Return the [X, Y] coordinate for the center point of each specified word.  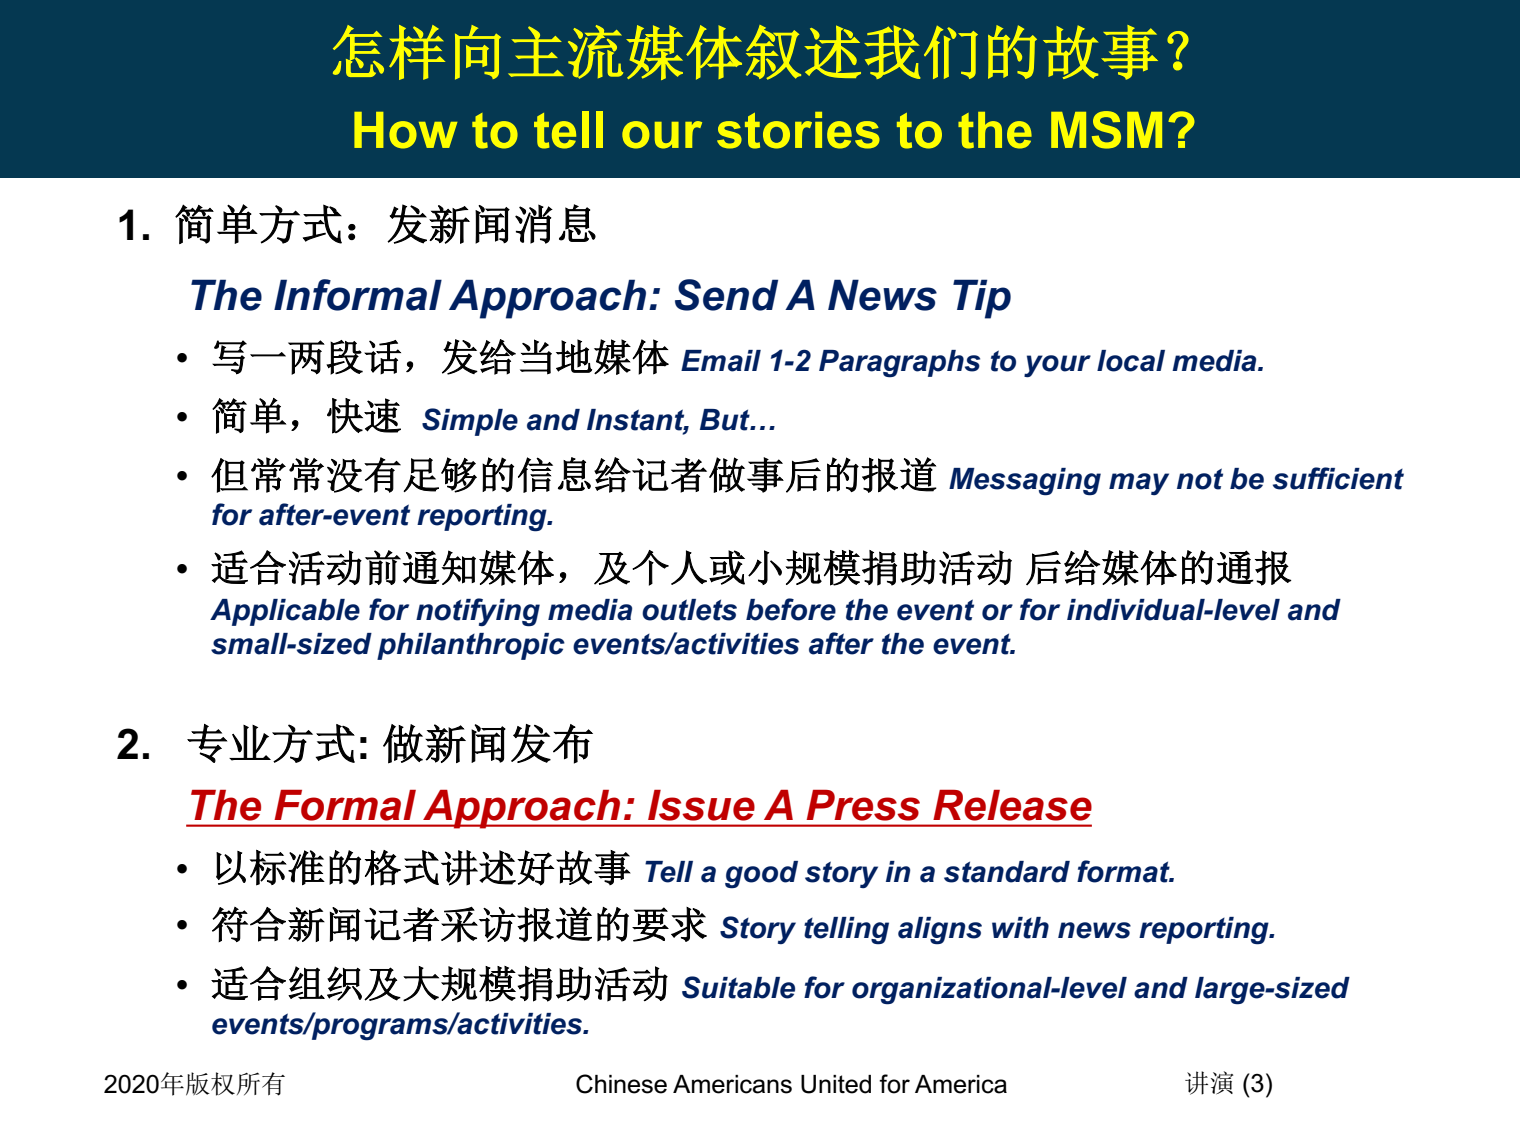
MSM [1106, 130]
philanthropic [471, 646]
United [836, 1084]
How [405, 130]
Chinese [621, 1084]
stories [798, 130]
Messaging [1025, 482]
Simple [470, 422]
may [1139, 484]
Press [863, 805]
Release [1012, 805]
